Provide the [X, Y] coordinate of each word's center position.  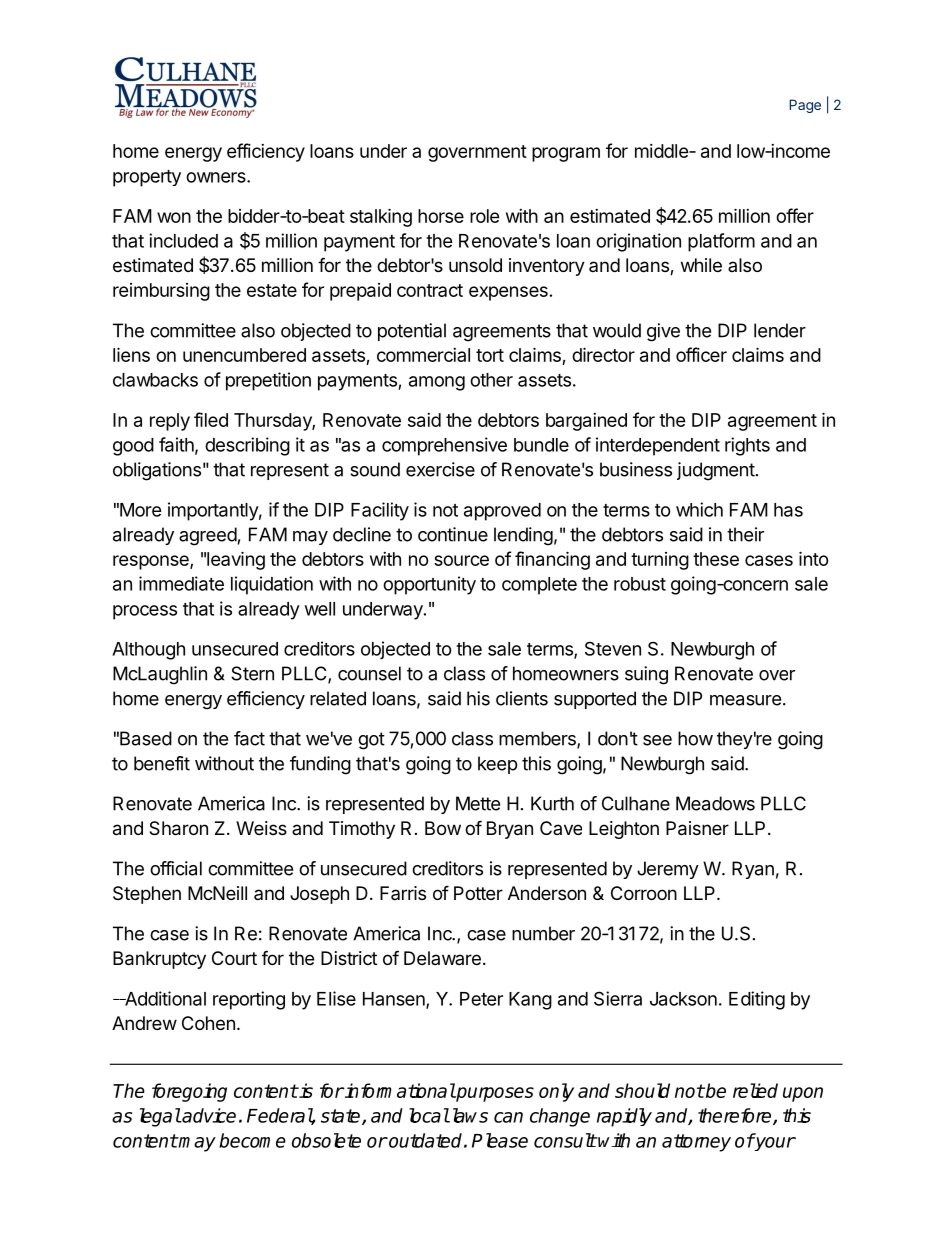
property [147, 178]
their [745, 534]
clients [522, 698]
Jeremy [668, 870]
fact [249, 738]
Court [234, 958]
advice [208, 1115]
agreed [208, 536]
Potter [478, 893]
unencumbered [244, 355]
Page [805, 106]
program [566, 154]
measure [745, 700]
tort [490, 355]
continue [453, 534]
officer [701, 354]
